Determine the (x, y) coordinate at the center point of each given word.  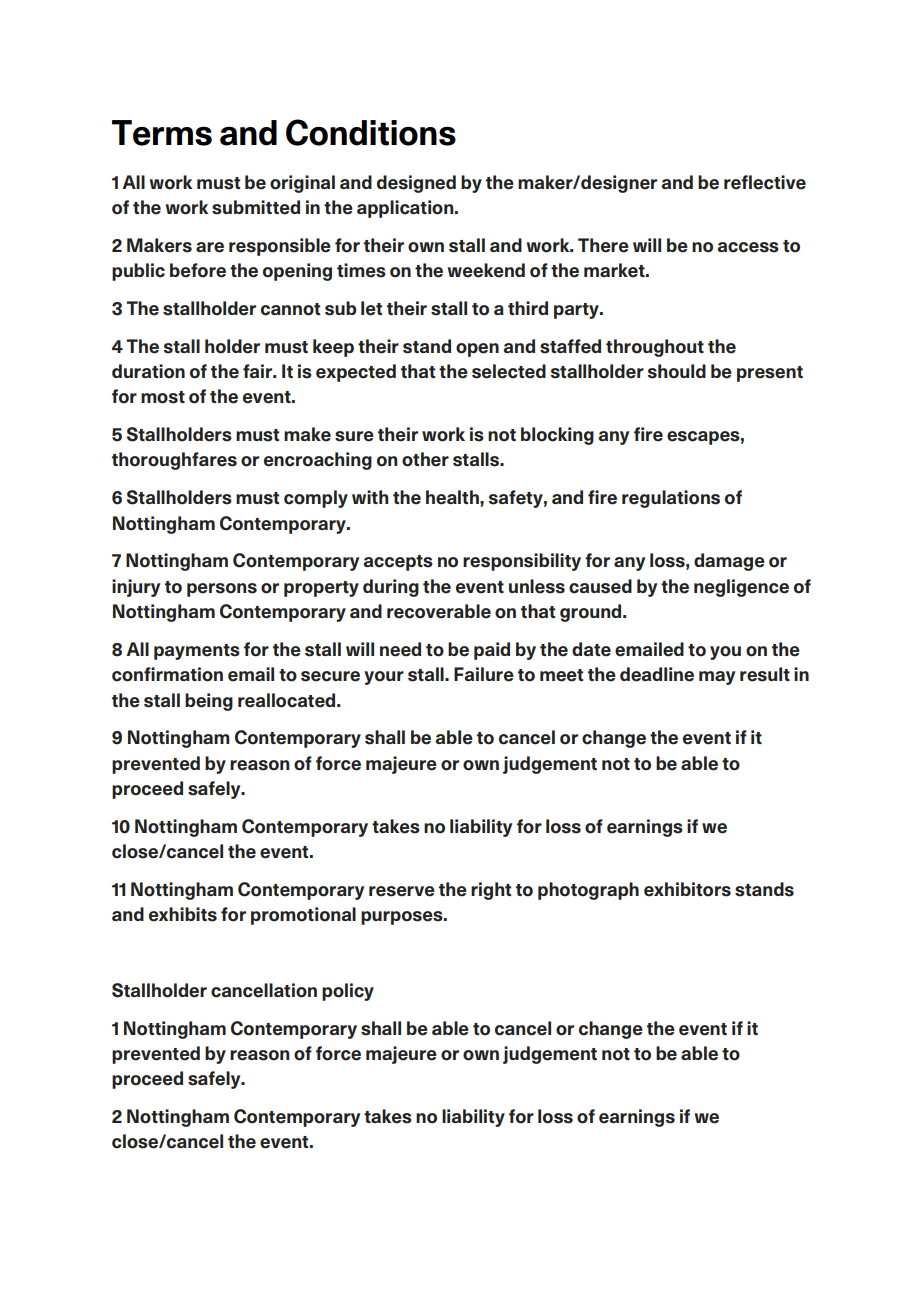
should (677, 371)
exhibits (183, 914)
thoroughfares (174, 461)
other (425, 459)
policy (348, 992)
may (717, 678)
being (209, 702)
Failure (484, 674)
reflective (765, 182)
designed (416, 184)
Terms (162, 133)
